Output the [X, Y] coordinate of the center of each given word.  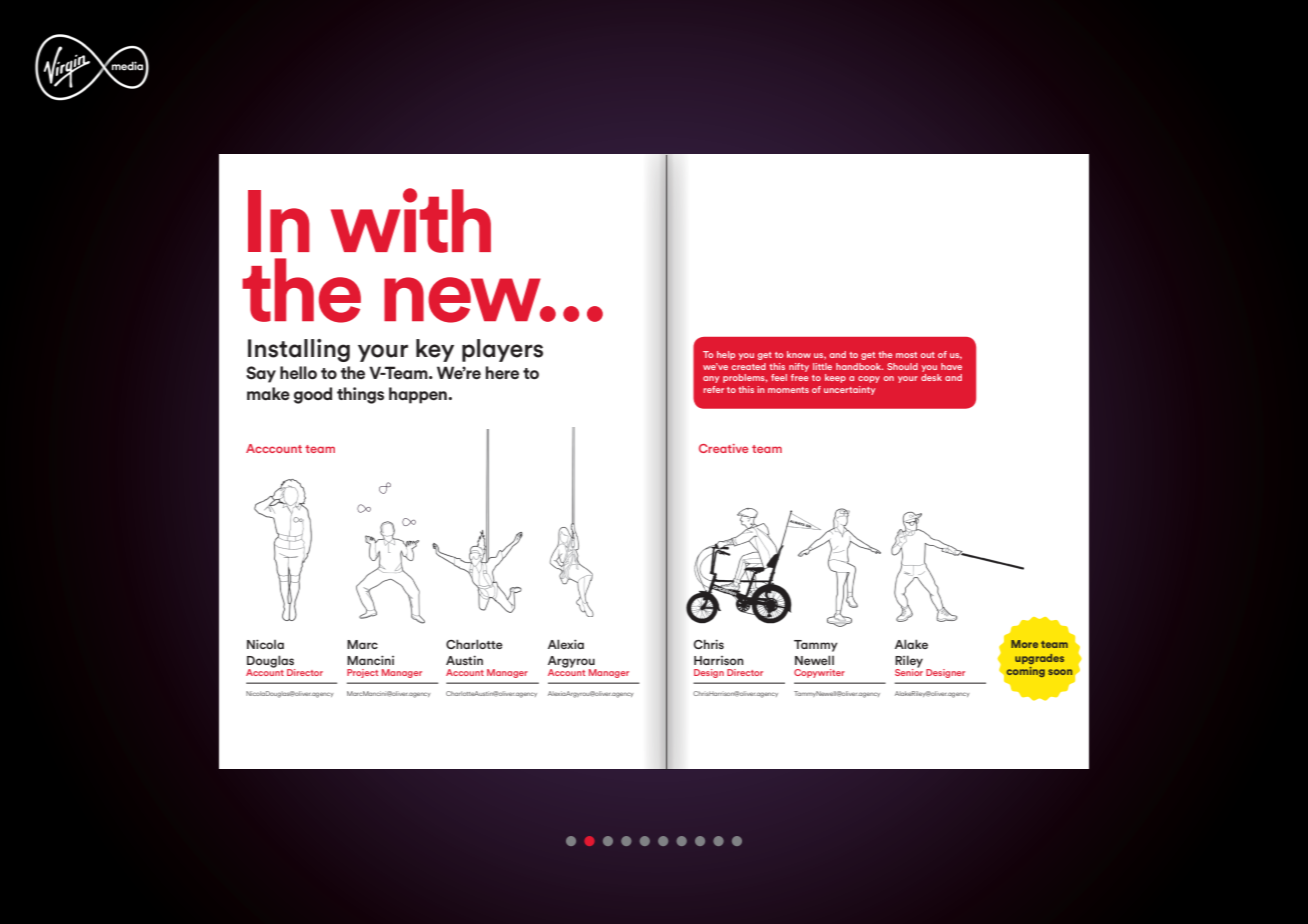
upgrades [1039, 659]
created [748, 366]
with [411, 220]
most [906, 355]
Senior [909, 671]
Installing [299, 350]
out [927, 355]
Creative [723, 448]
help [726, 355]
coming [1026, 672]
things [360, 395]
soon [1060, 672]
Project [362, 673]
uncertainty [850, 390]
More [1024, 644]
